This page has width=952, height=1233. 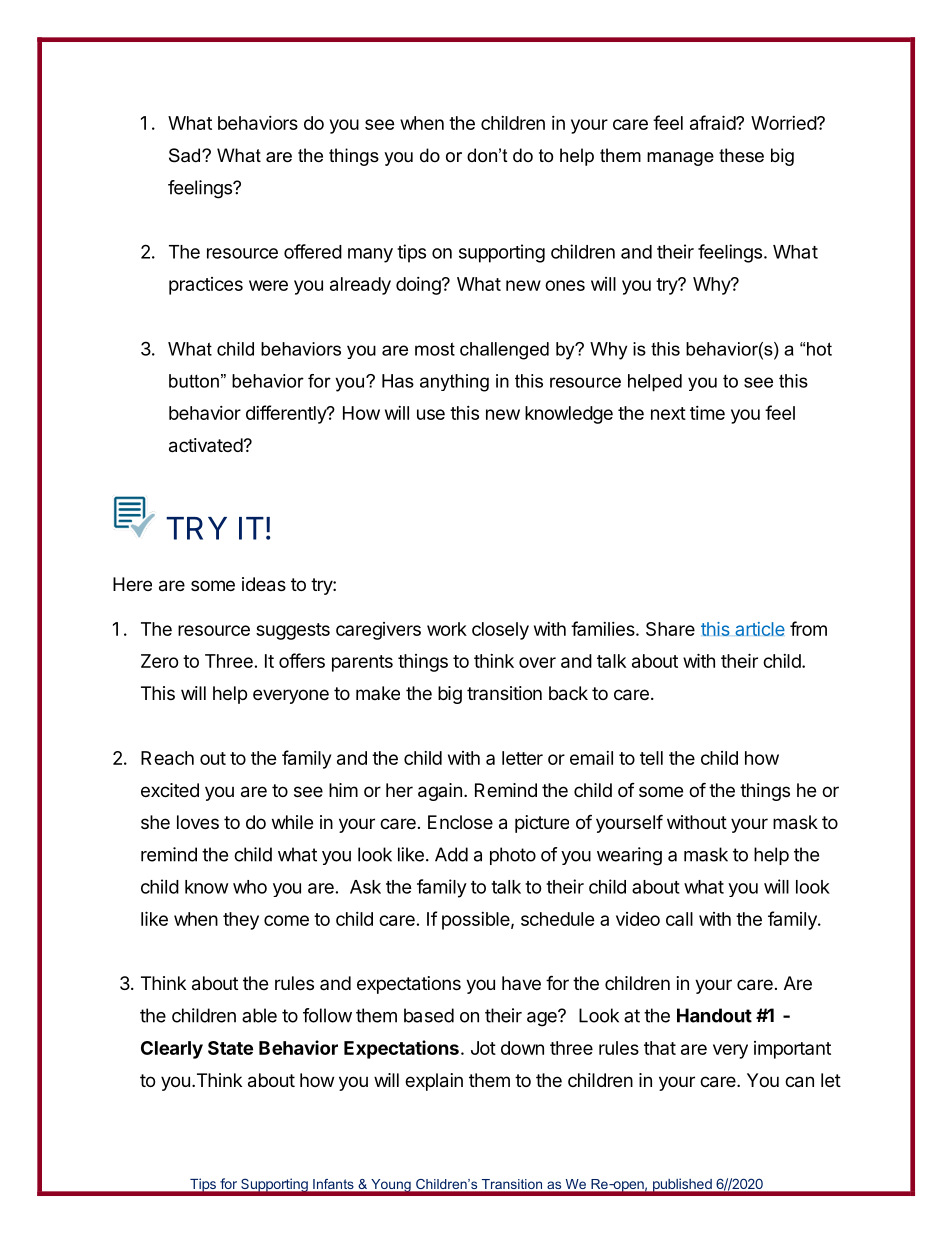 I want to click on differently, so click(x=287, y=414).
